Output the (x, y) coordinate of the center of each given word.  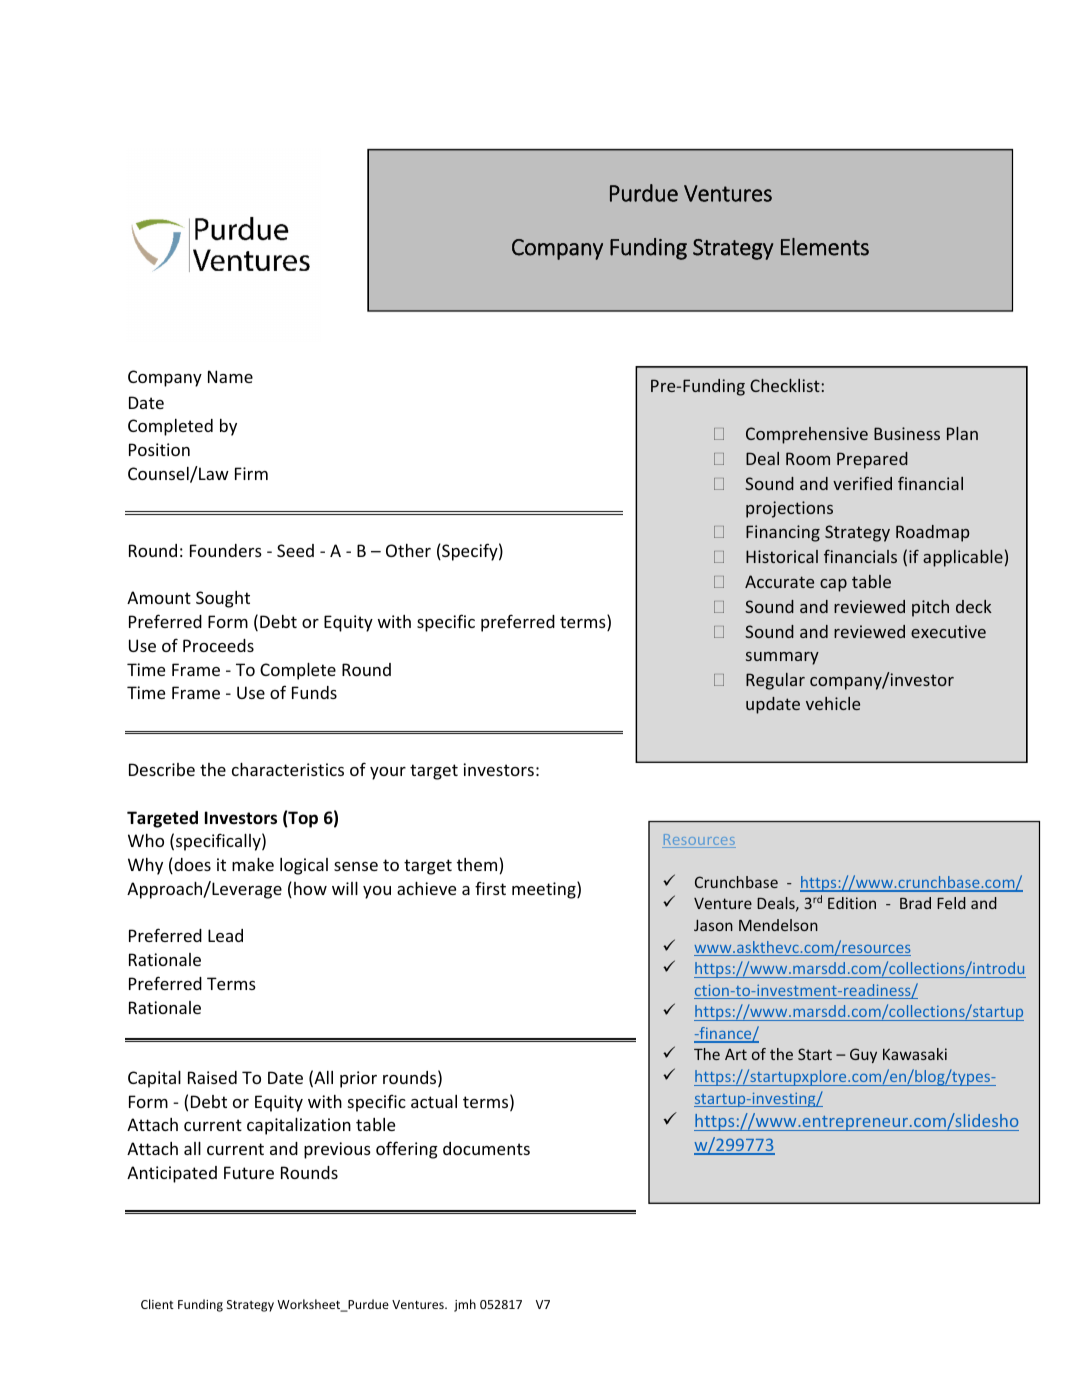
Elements (825, 247)
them (477, 864)
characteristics (288, 769)
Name (230, 376)
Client (157, 1304)
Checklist (785, 385)
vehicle (833, 703)
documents (486, 1148)
